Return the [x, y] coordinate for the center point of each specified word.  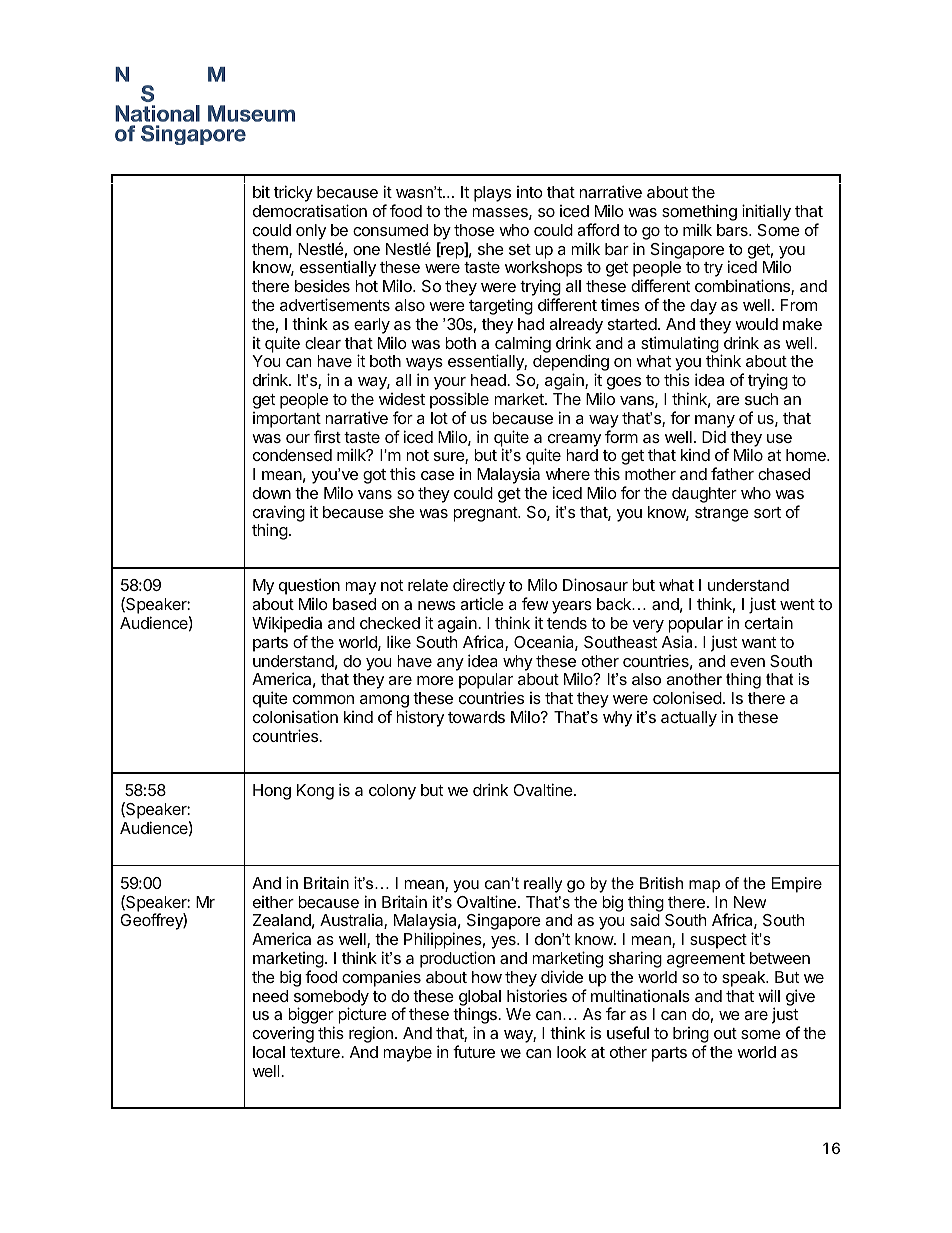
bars [733, 230]
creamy [573, 441]
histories [537, 995]
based [354, 604]
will [769, 995]
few [535, 603]
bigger [311, 1017]
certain [769, 622]
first [327, 436]
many [715, 421]
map [704, 886]
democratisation [310, 210]
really [543, 885]
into [530, 192]
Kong [315, 792]
